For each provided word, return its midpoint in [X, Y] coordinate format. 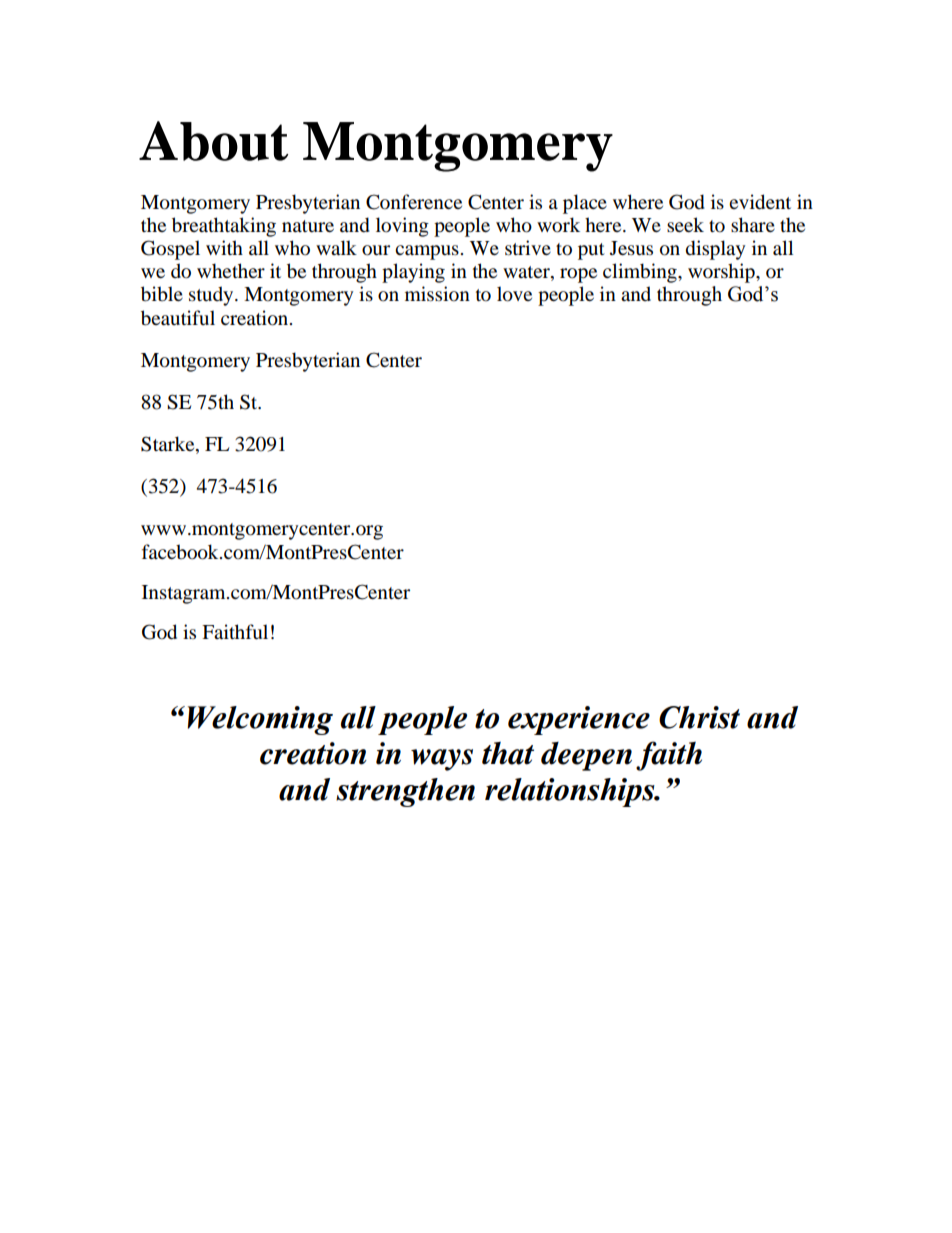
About [214, 141]
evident [760, 202]
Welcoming [260, 720]
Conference [414, 202]
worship [722, 273]
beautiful [178, 318]
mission [437, 294]
